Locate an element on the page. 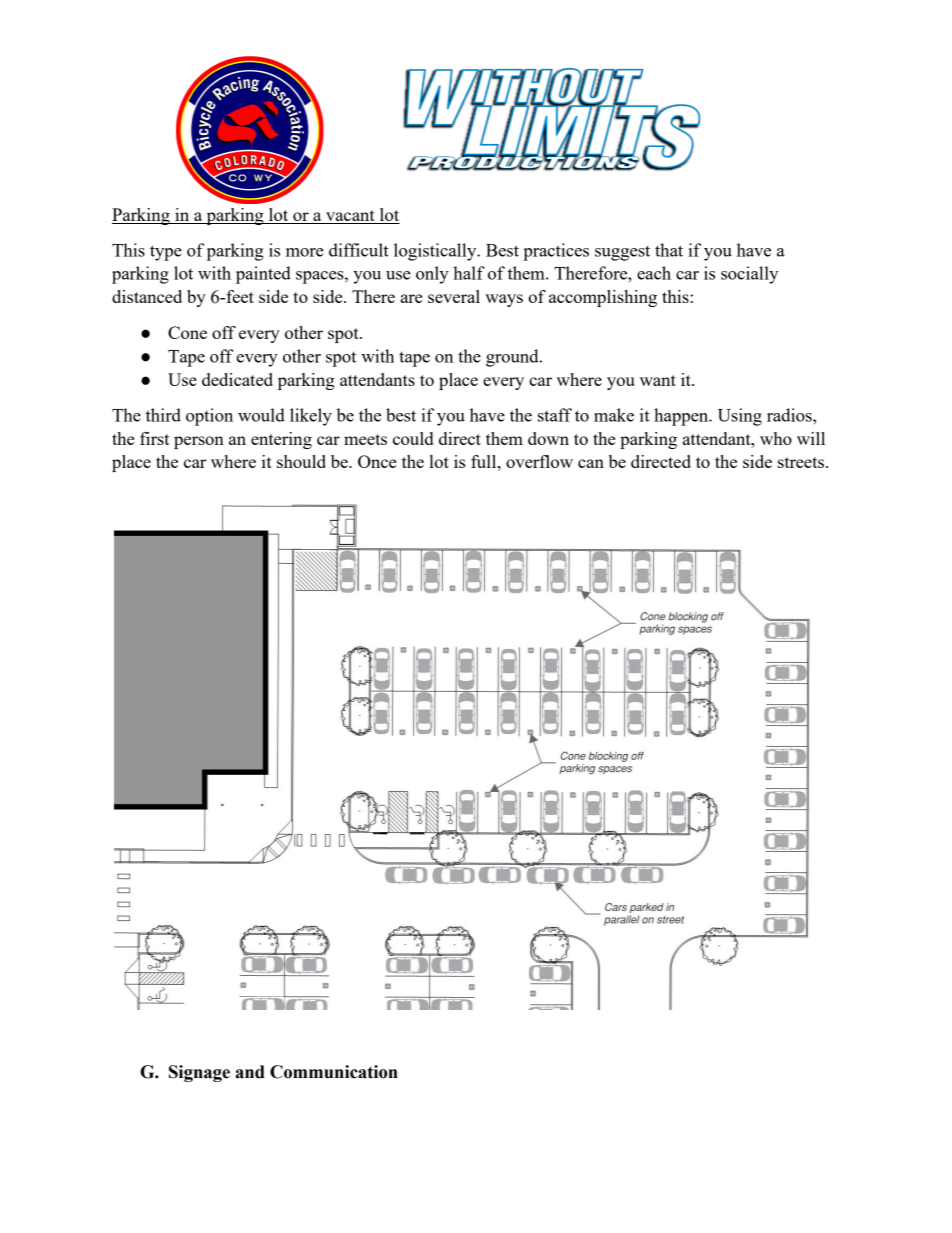 The height and width of the page is (1233, 952). painted is located at coordinates (263, 275).
